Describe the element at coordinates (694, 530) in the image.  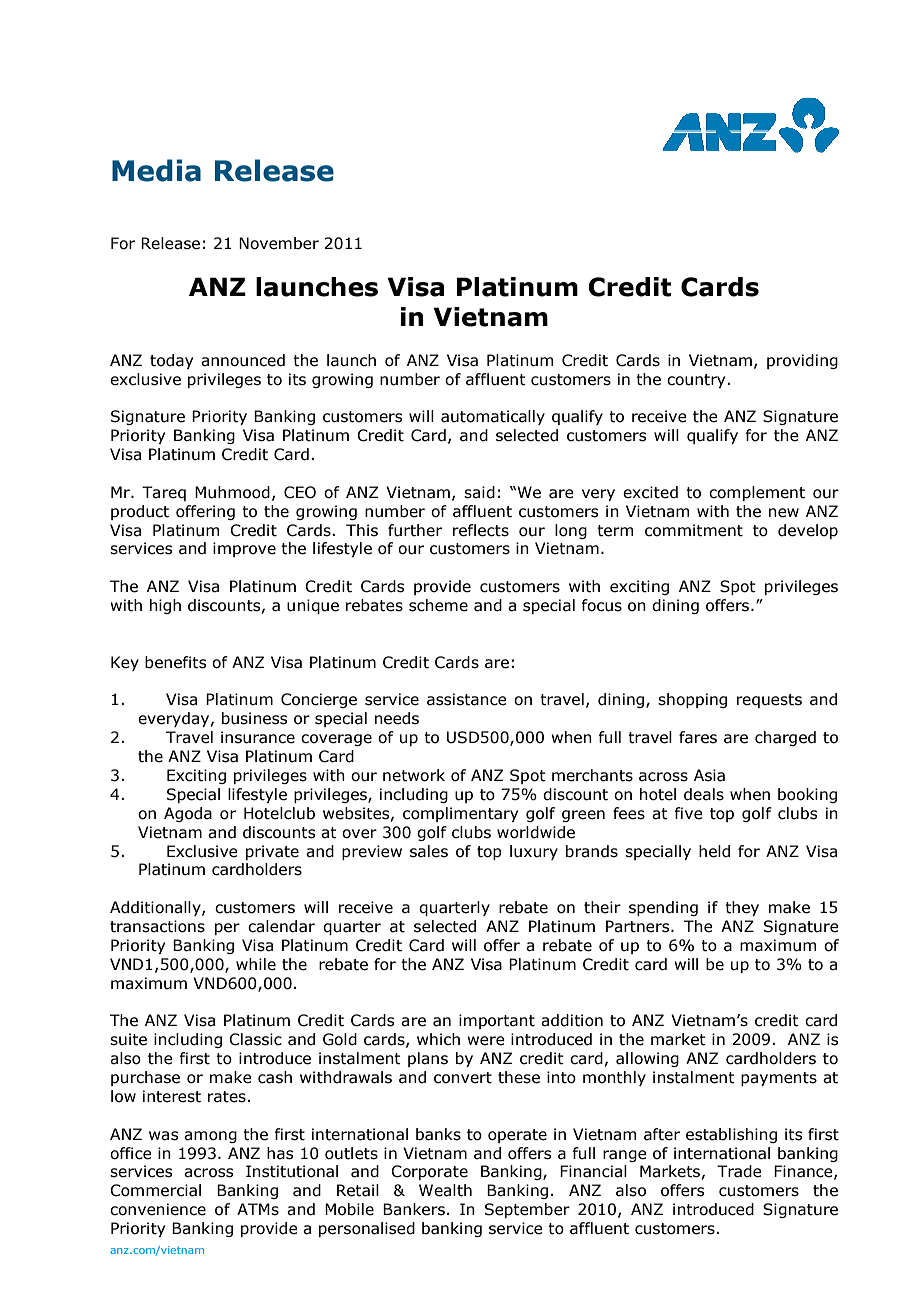
I see `commitment` at that location.
